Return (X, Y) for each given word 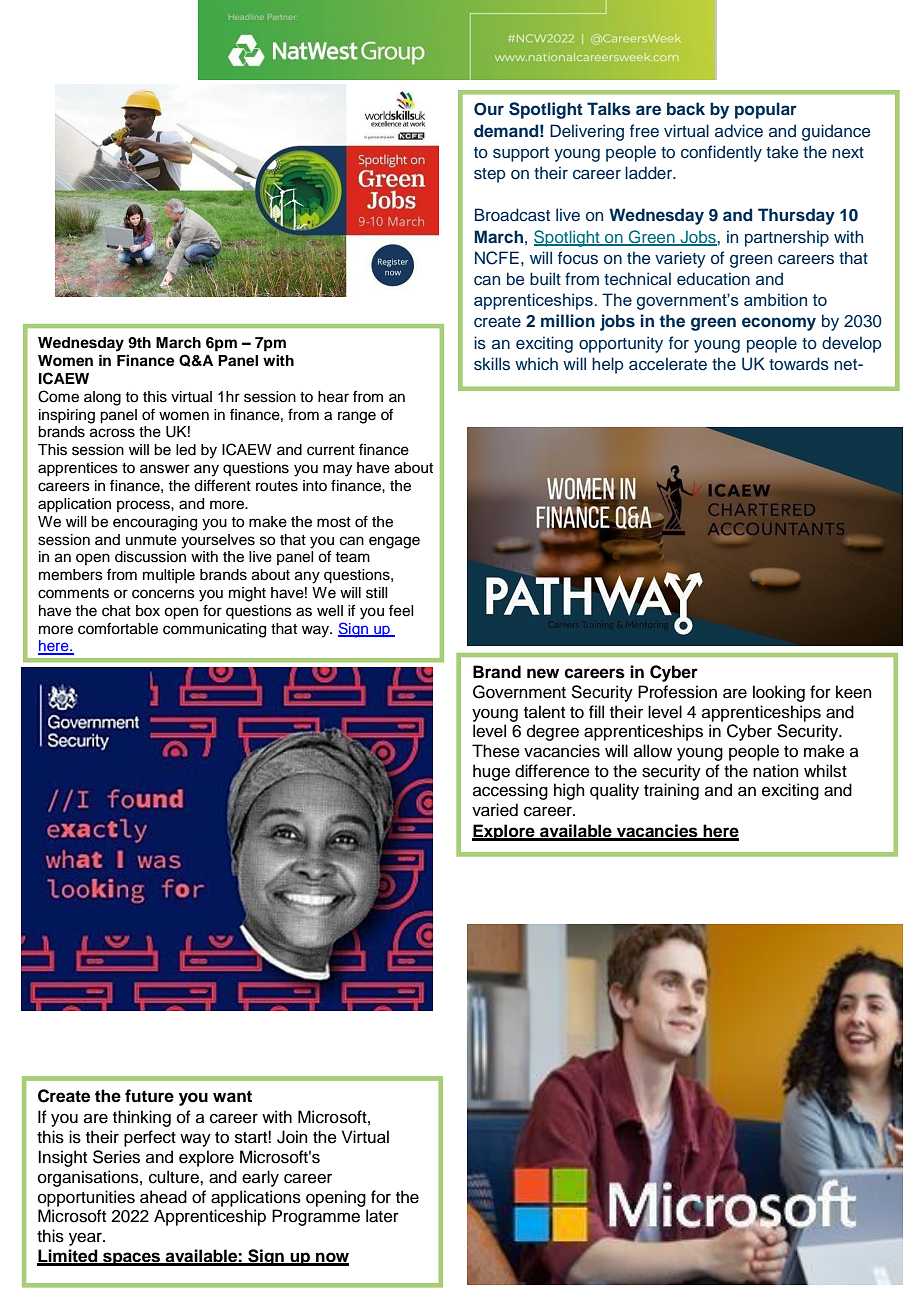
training (671, 791)
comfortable (118, 628)
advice (739, 131)
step (490, 175)
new (543, 673)
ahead (163, 1197)
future (149, 1096)
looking (779, 693)
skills (492, 364)
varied (495, 810)
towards (799, 364)
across (112, 433)
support (521, 154)
